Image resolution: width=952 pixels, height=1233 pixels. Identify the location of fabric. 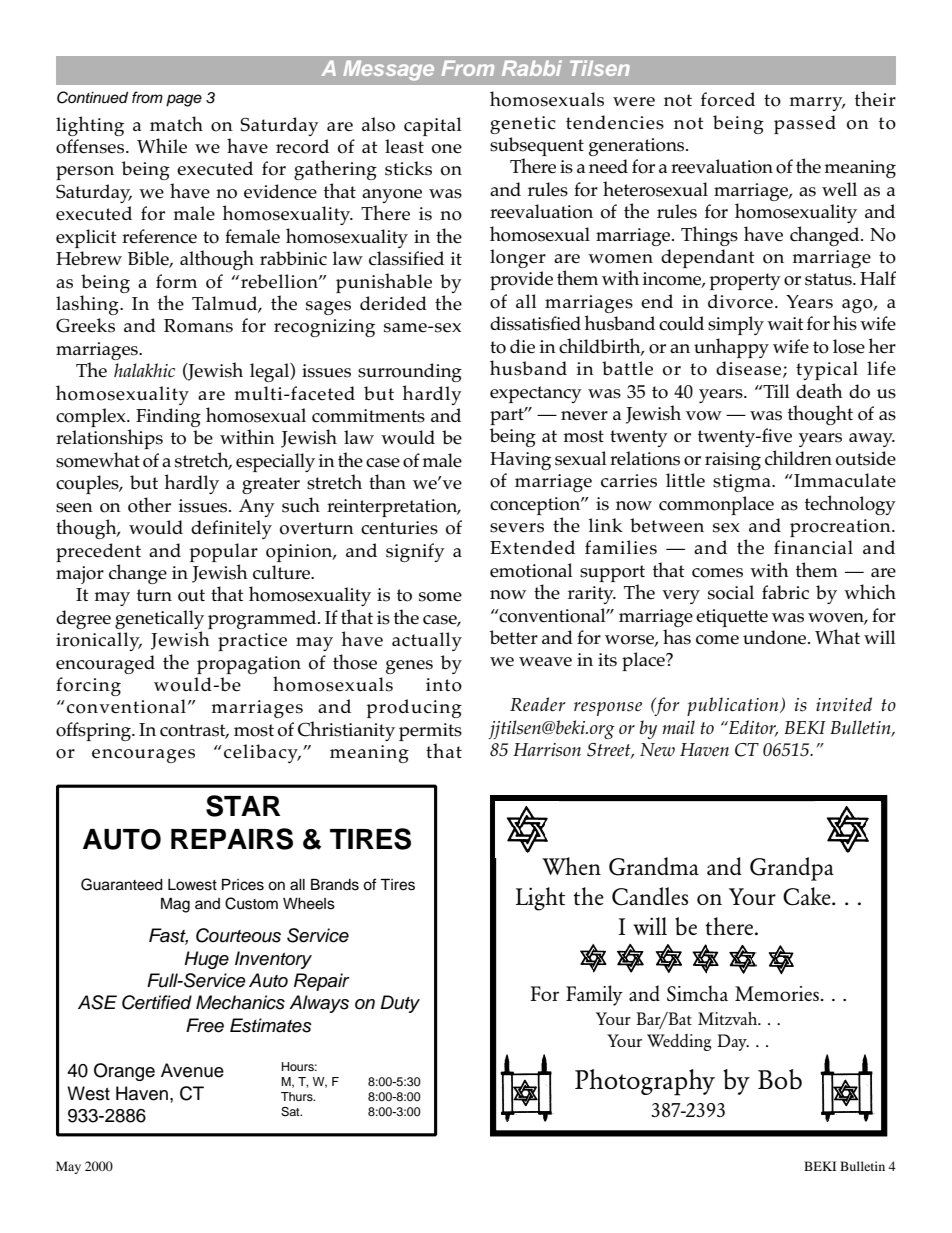
(785, 592).
